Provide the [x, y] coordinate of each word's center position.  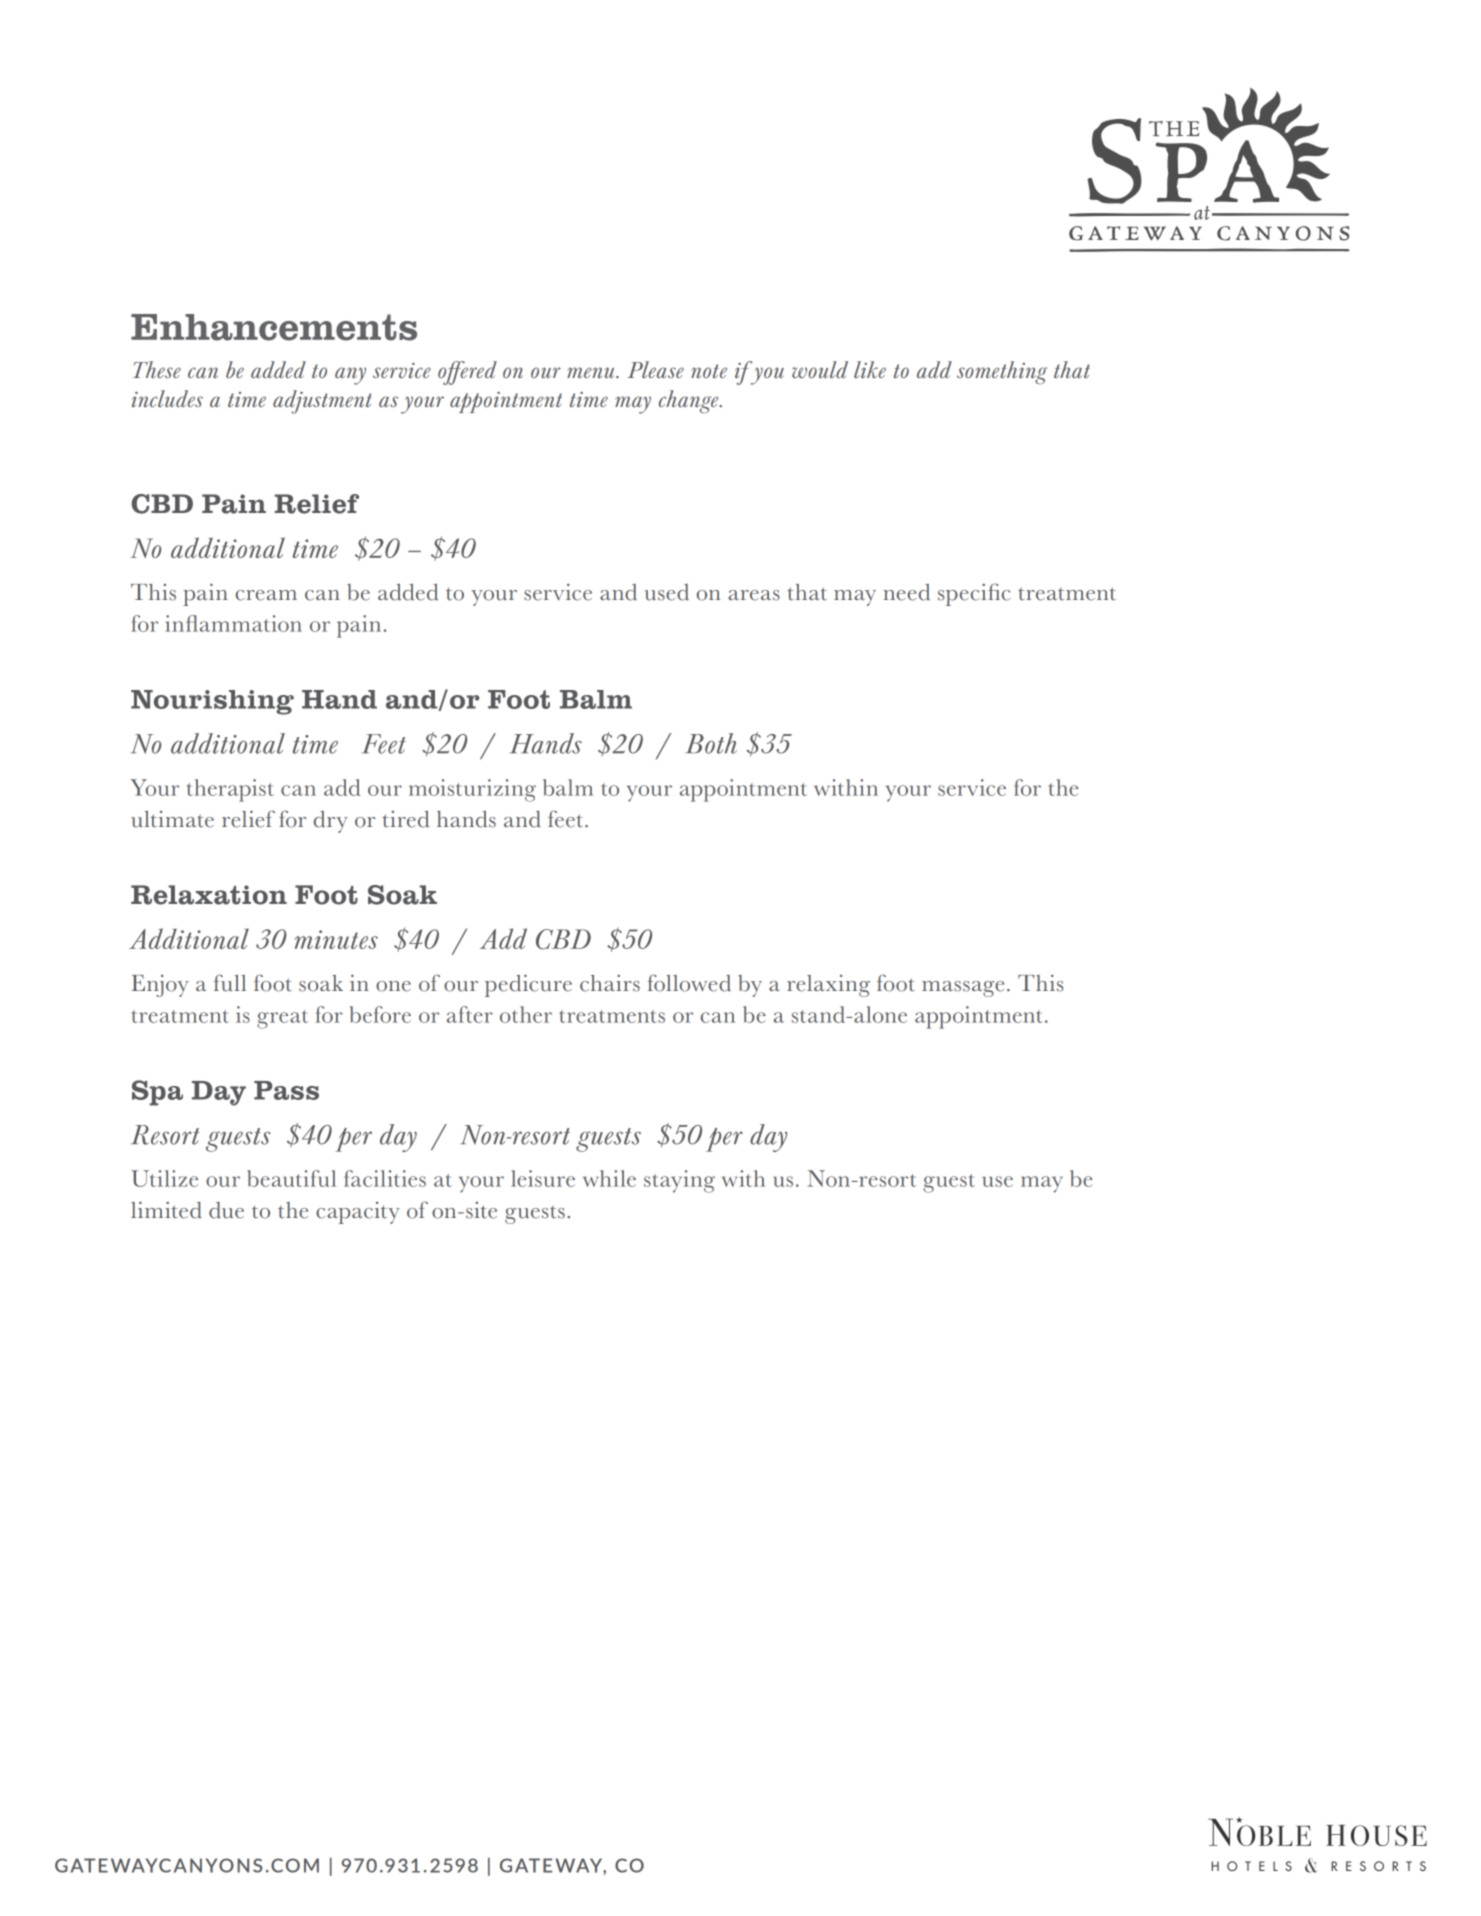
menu [592, 372]
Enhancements [274, 327]
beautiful [291, 1178]
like [870, 369]
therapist [230, 790]
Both [711, 743]
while [609, 1178]
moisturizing [472, 790]
